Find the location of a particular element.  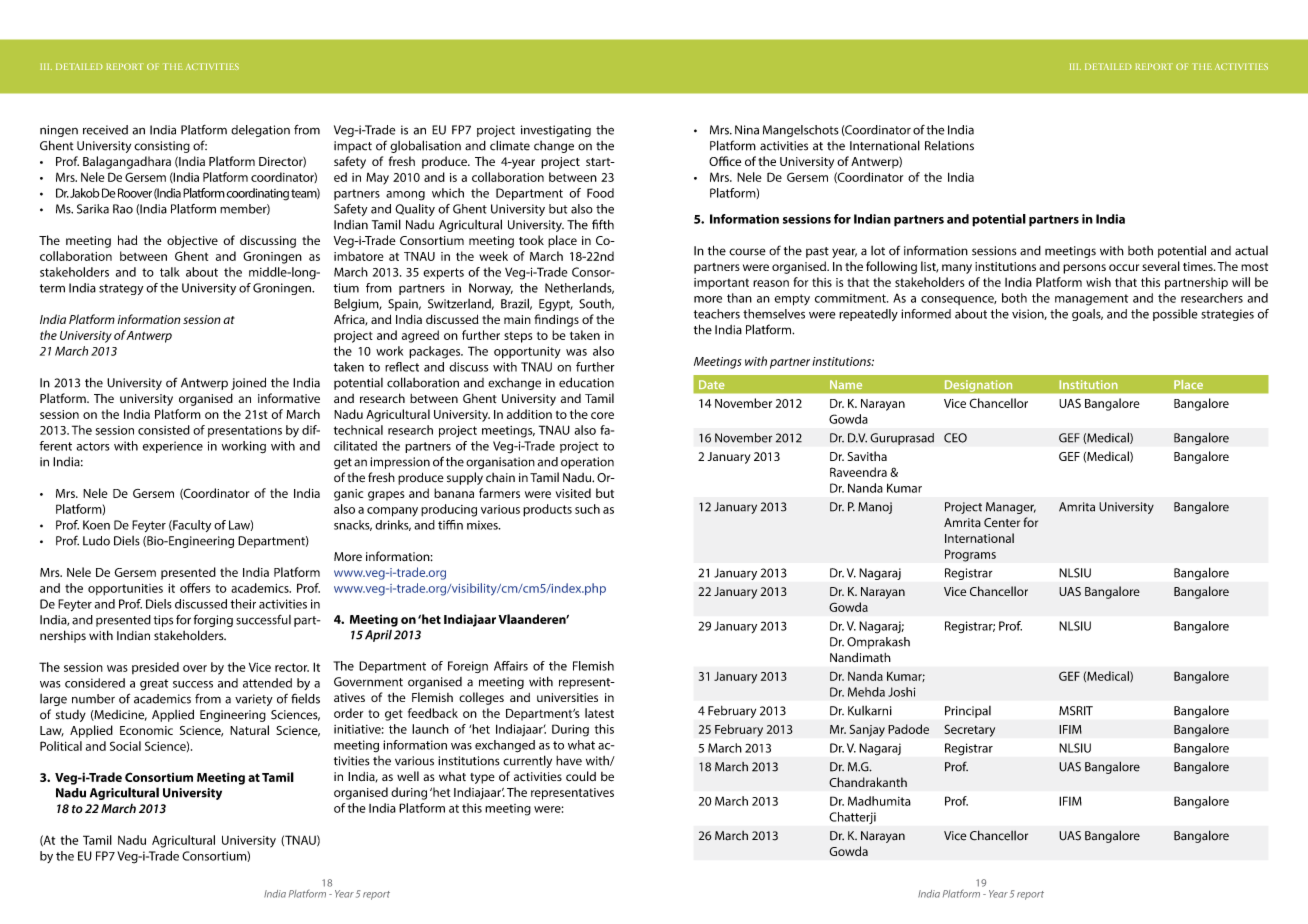

management is located at coordinates (1091, 300).
